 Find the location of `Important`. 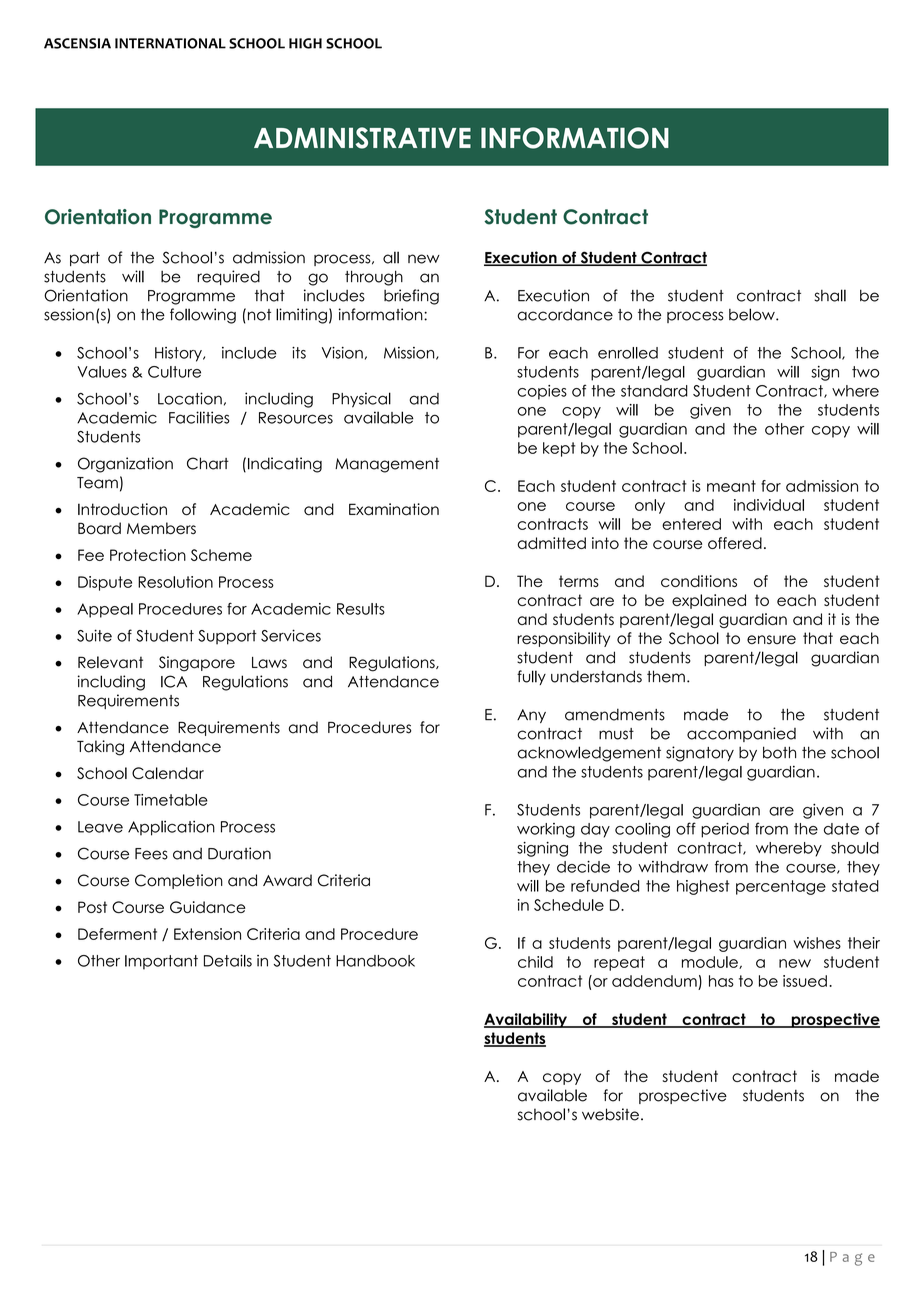

Important is located at coordinates (161, 962).
